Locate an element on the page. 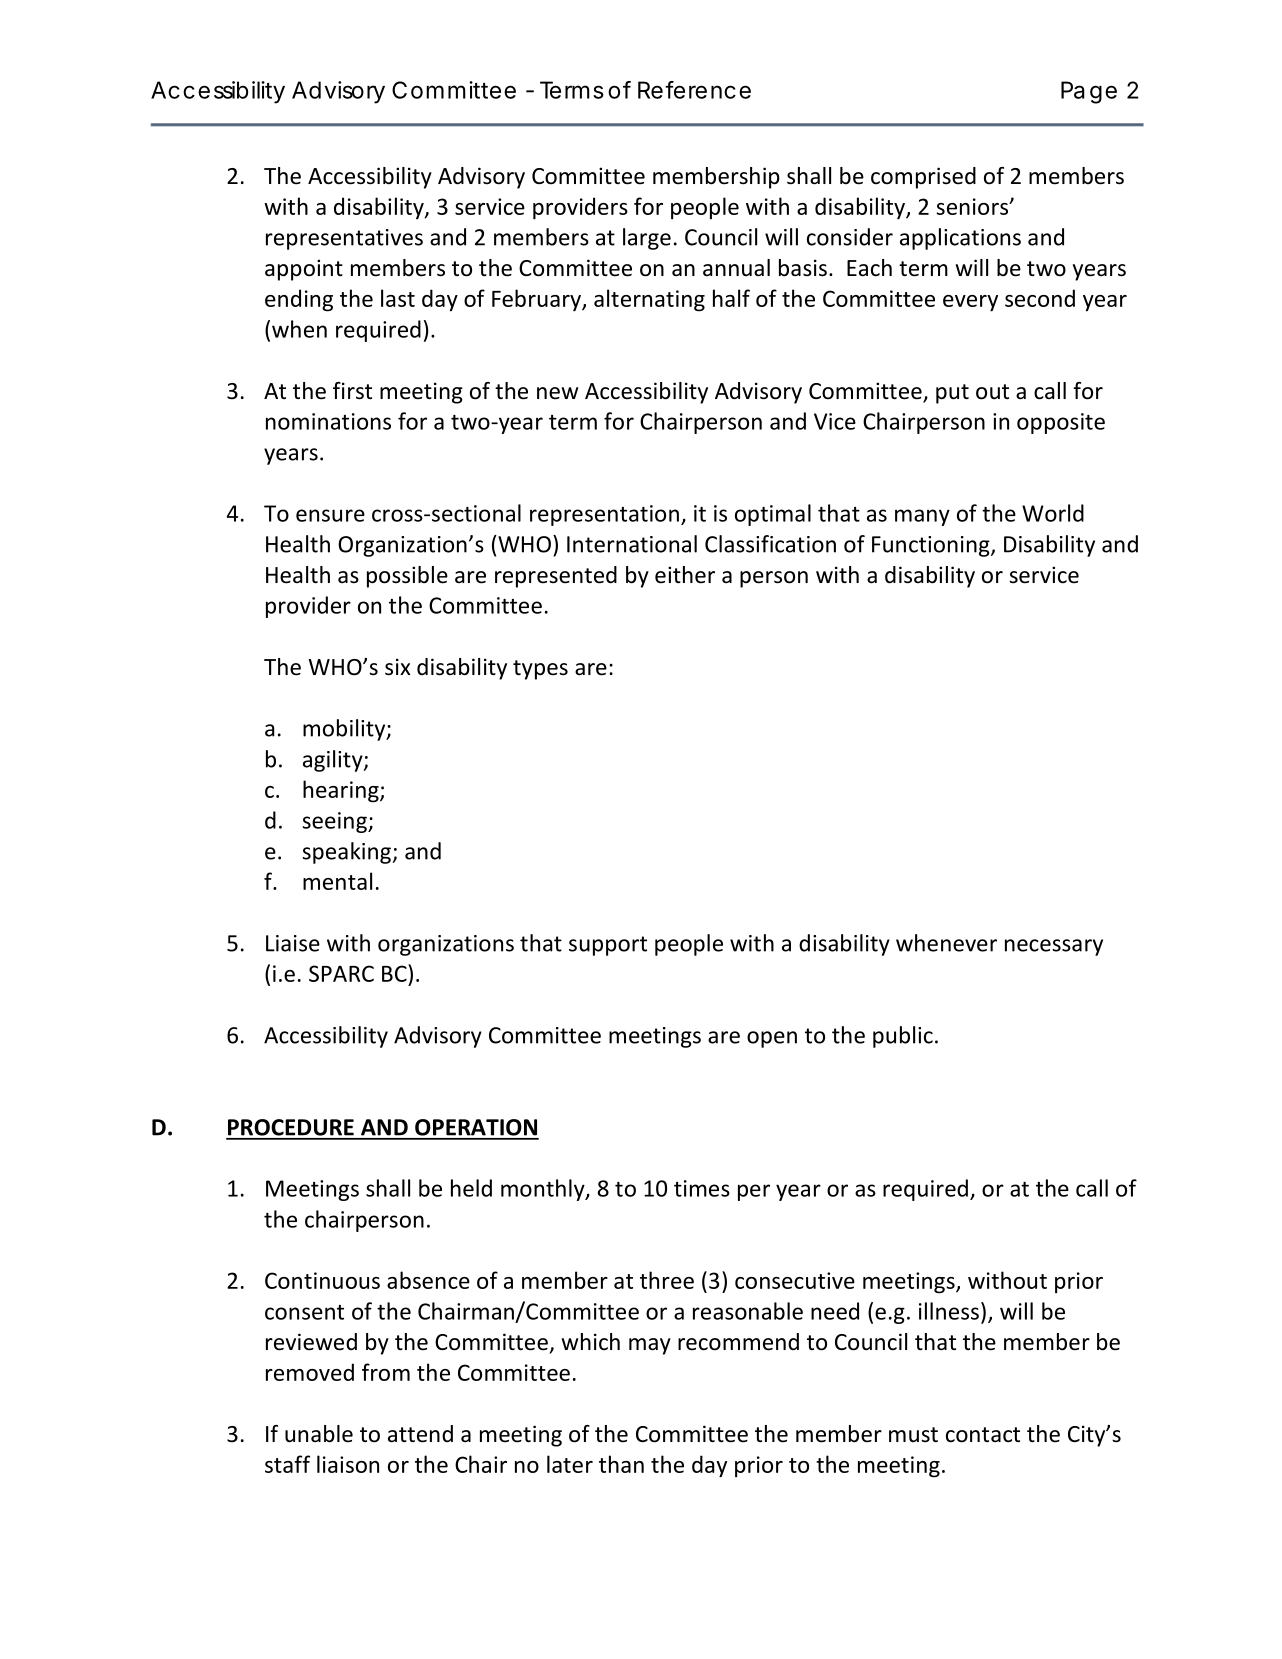 This document has width=1282, height=1659. comprised is located at coordinates (923, 178).
